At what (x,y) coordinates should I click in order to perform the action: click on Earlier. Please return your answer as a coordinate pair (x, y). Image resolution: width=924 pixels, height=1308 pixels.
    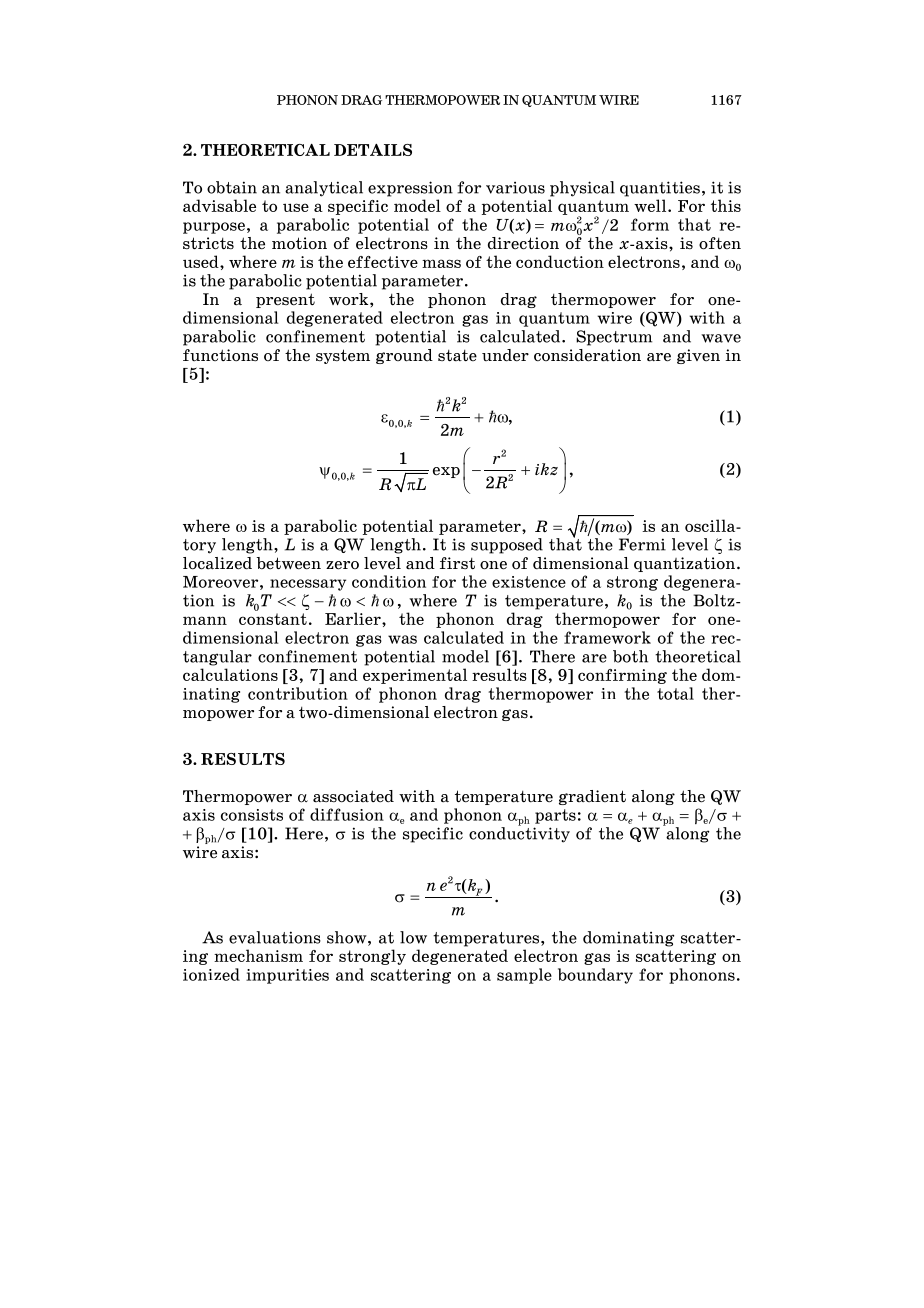
    Looking at the image, I should click on (354, 618).
